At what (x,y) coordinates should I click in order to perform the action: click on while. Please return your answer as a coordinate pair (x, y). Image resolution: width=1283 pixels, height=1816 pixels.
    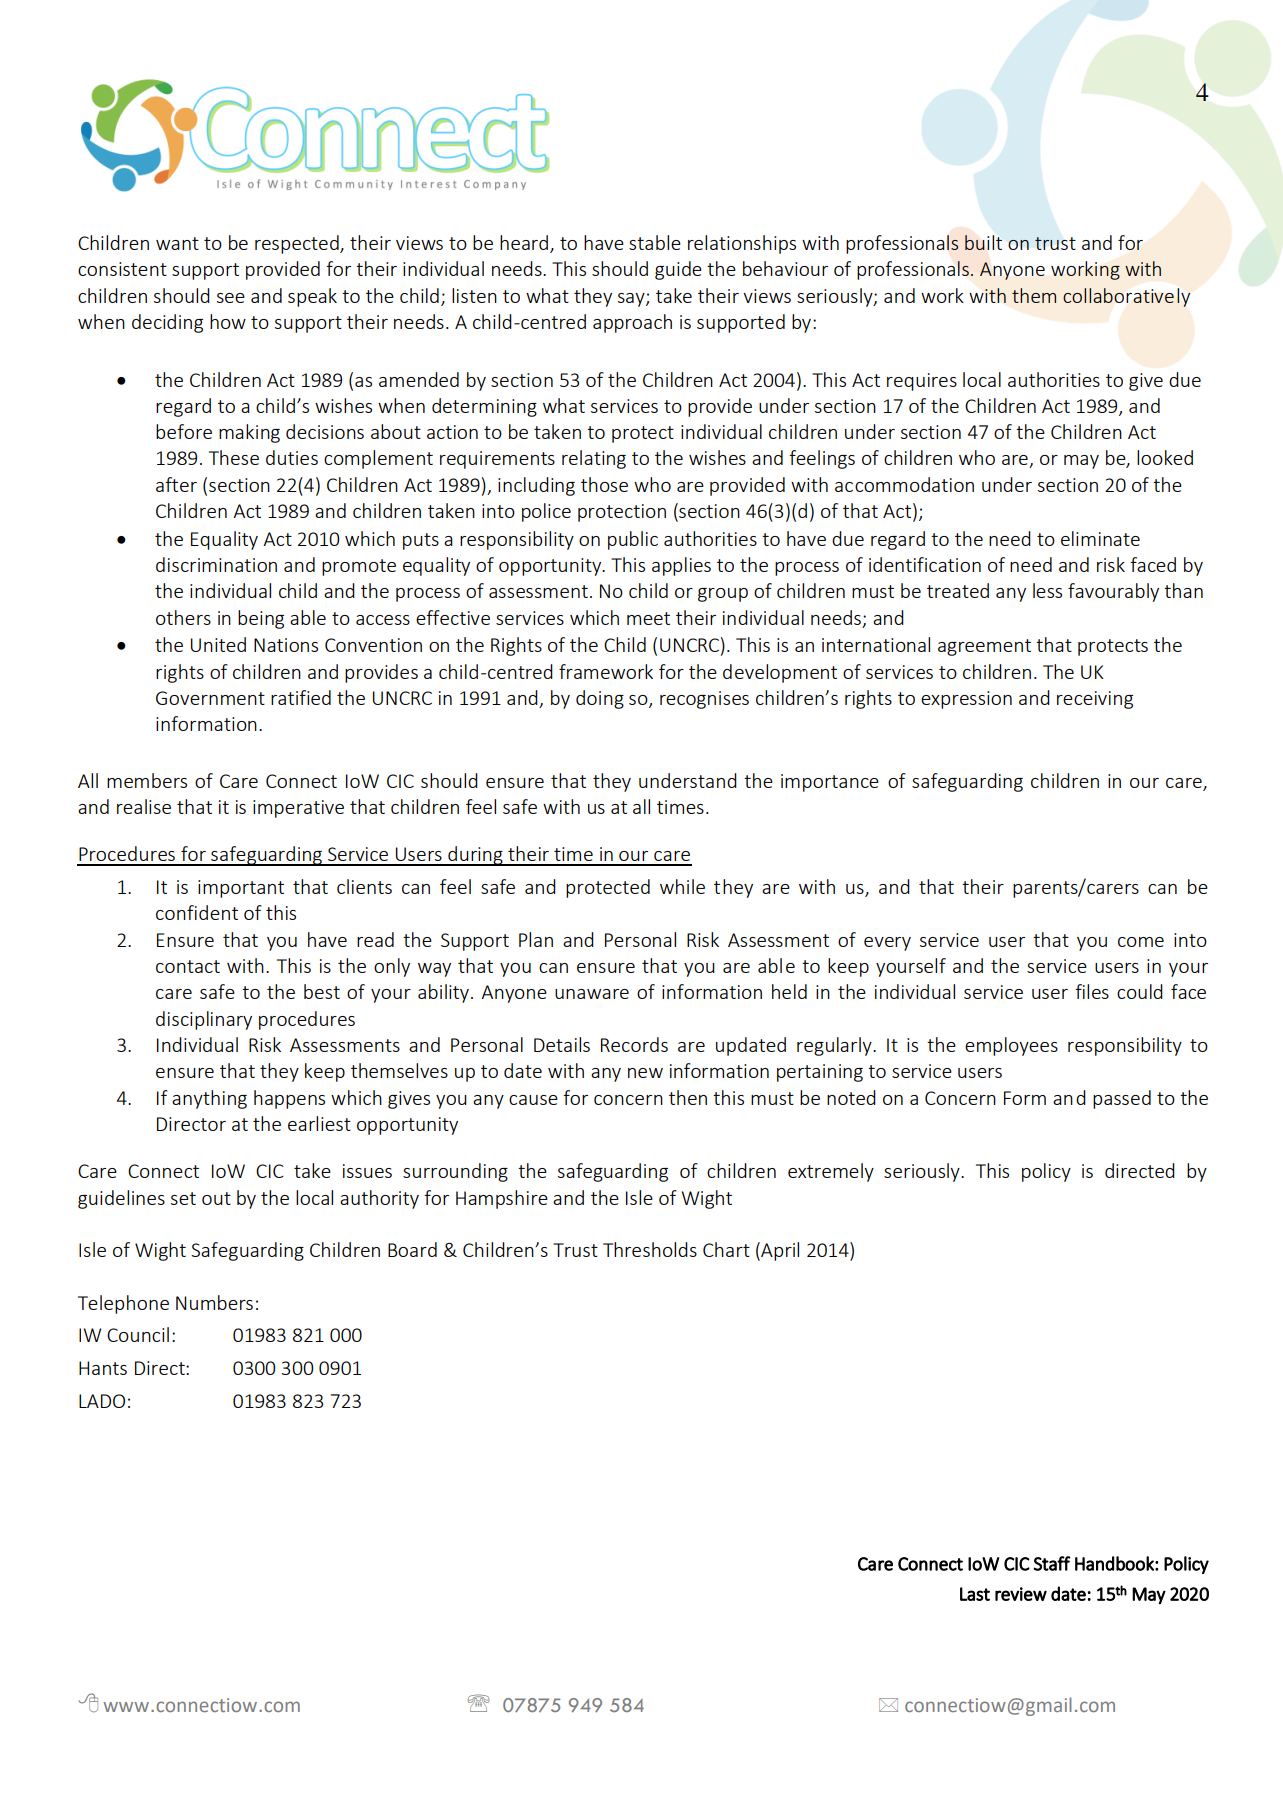
    Looking at the image, I should click on (682, 886).
